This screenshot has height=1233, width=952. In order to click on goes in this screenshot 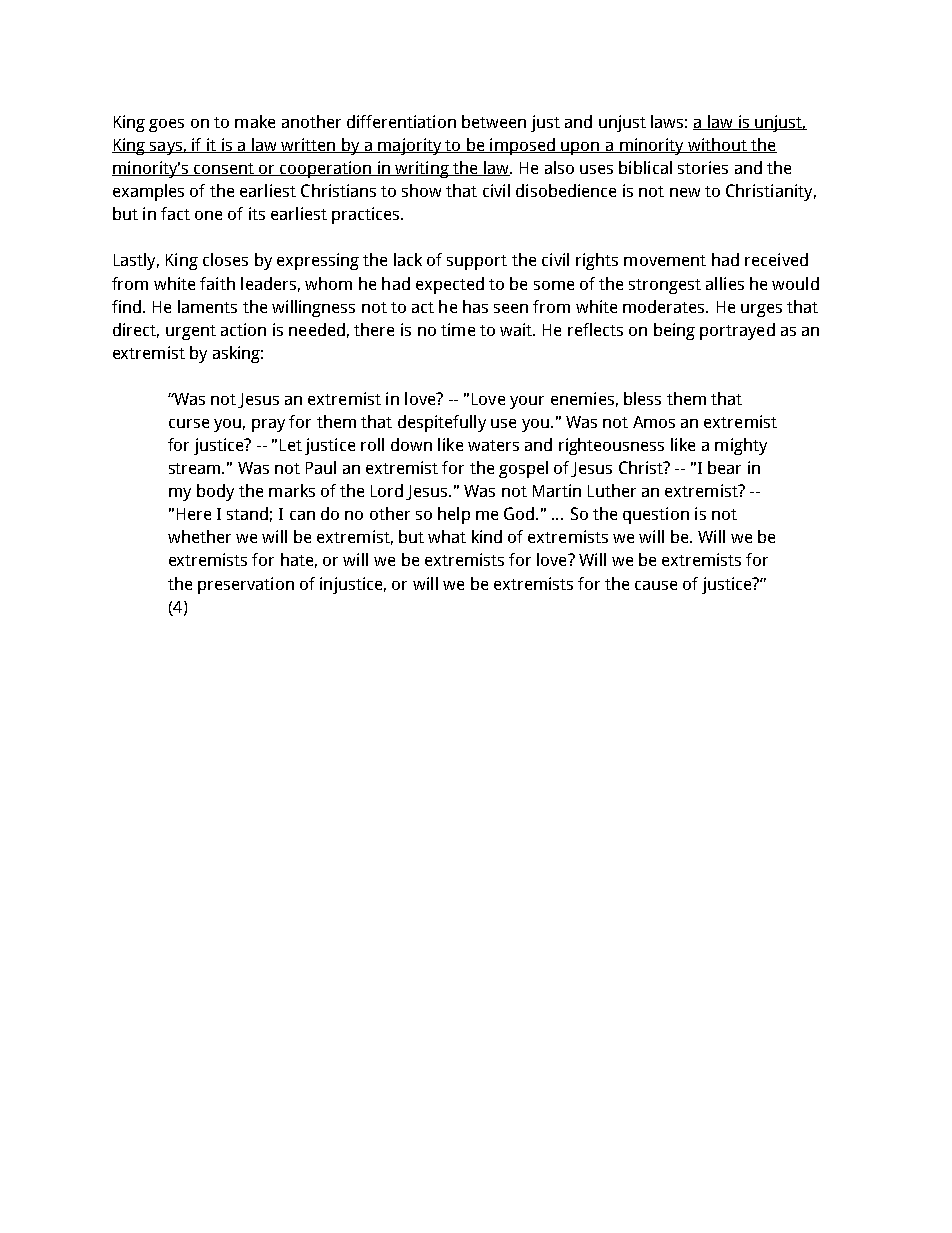, I will do `click(166, 125)`.
